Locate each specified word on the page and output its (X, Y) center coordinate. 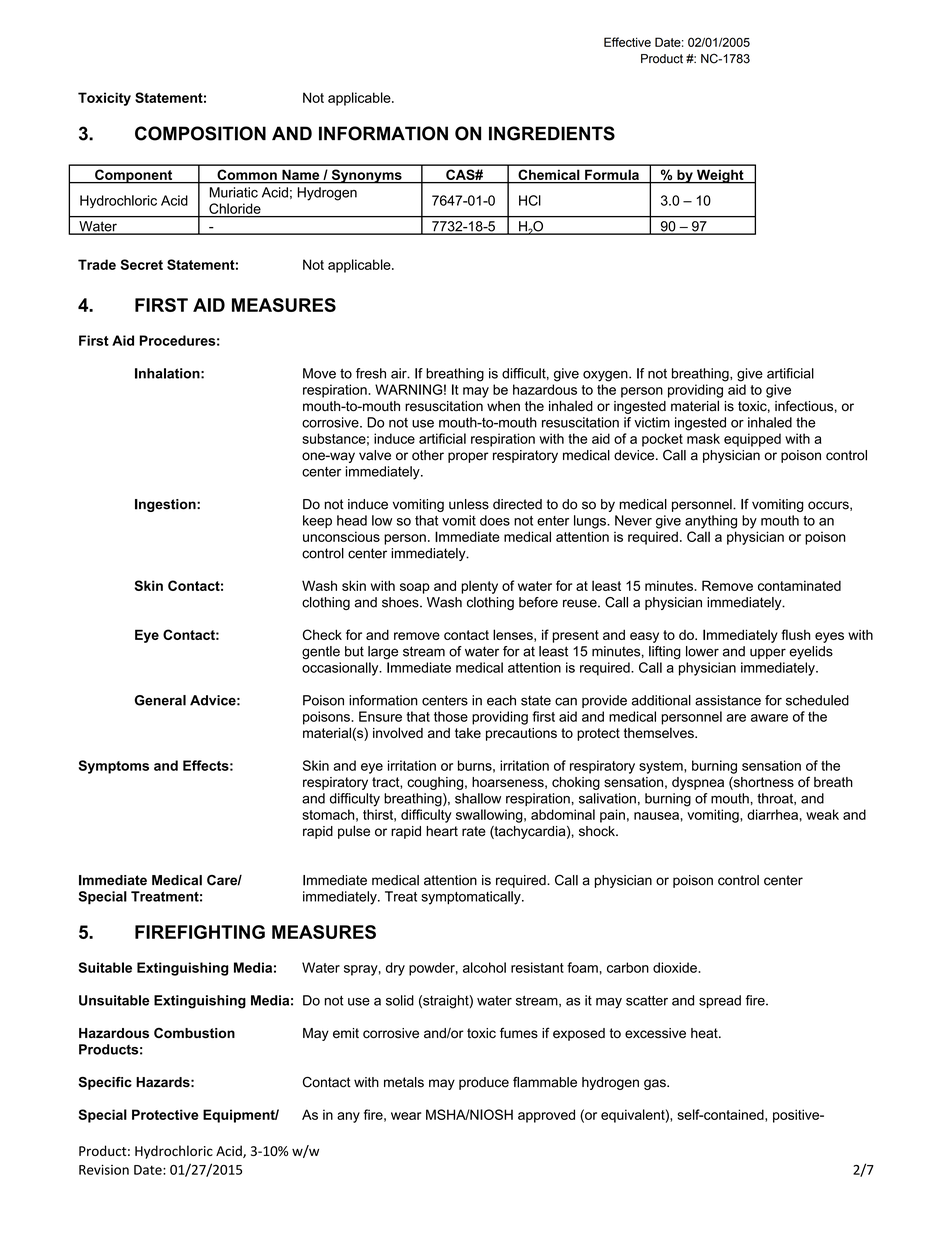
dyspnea (698, 783)
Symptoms (114, 767)
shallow (478, 798)
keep (317, 522)
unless (469, 504)
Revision (104, 1169)
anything (711, 522)
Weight (720, 176)
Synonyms (366, 176)
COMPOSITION (200, 133)
